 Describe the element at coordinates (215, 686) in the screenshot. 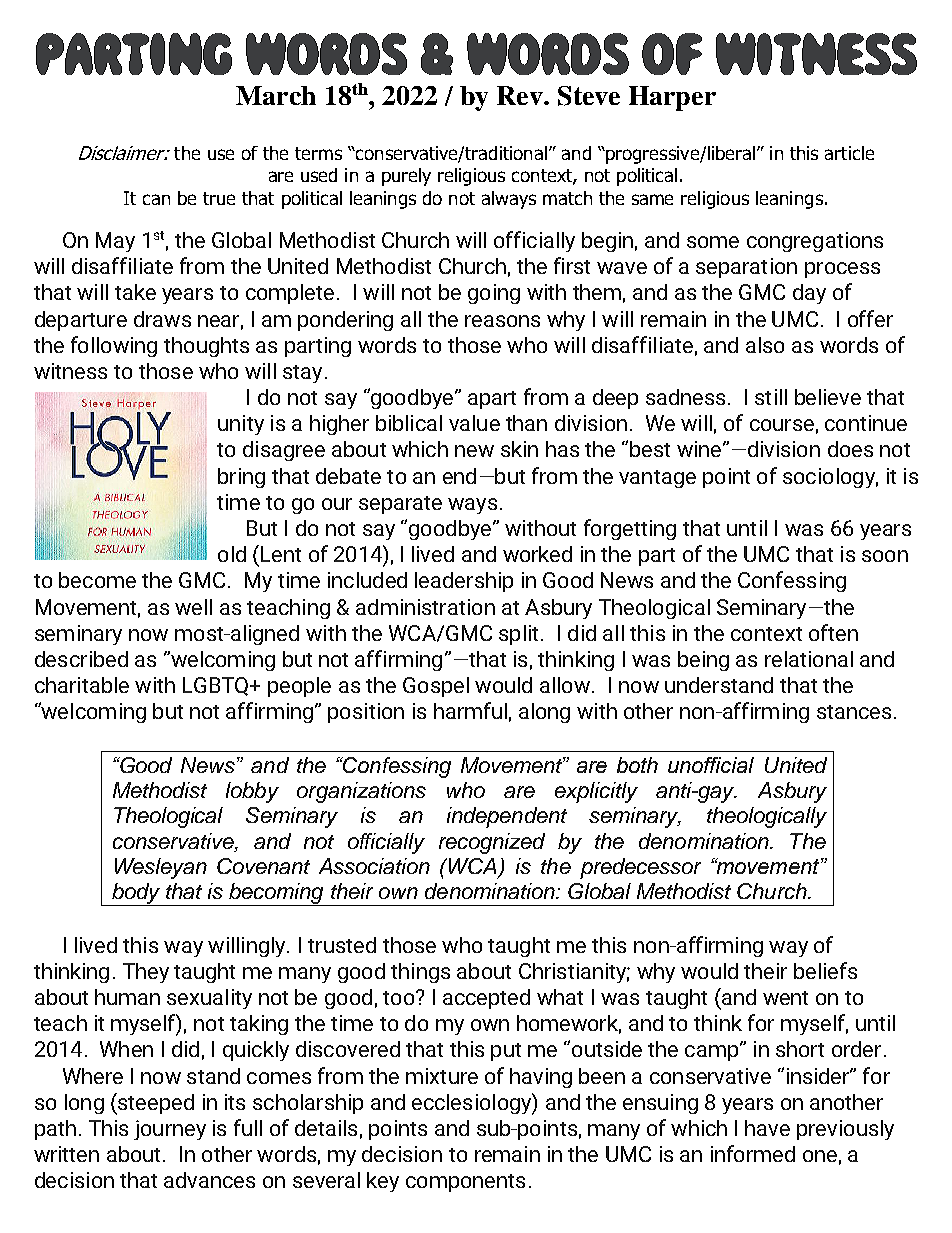

I see `LGBTQ` at that location.
